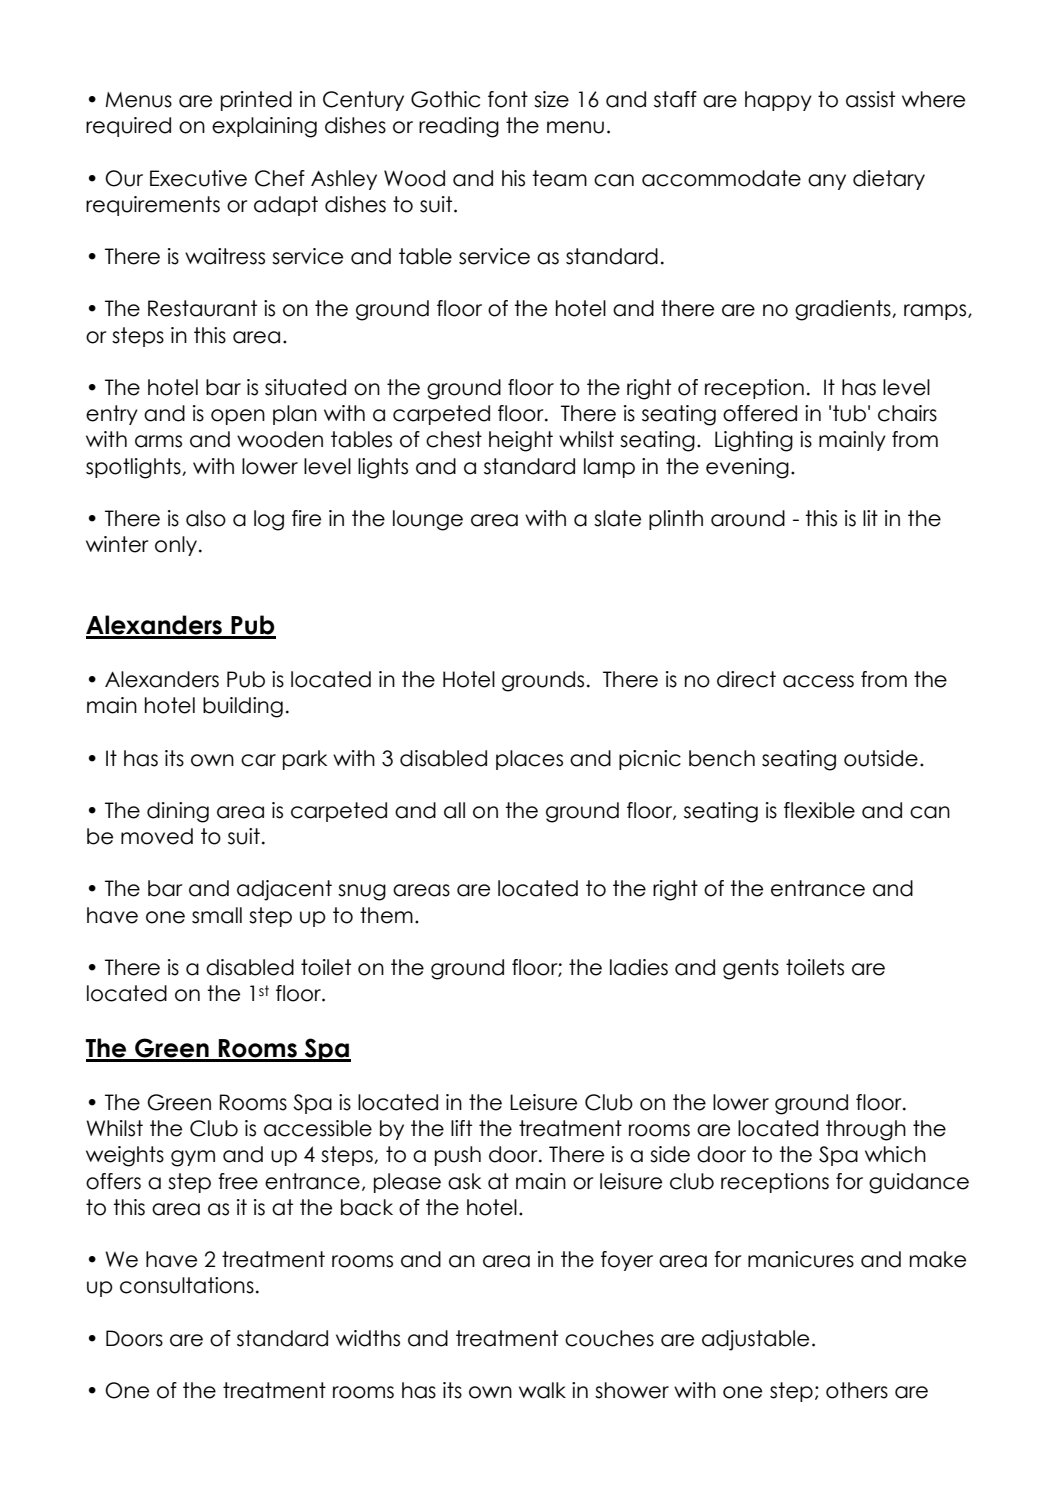 The width and height of the screenshot is (1059, 1497). I want to click on chairs, so click(907, 413).
